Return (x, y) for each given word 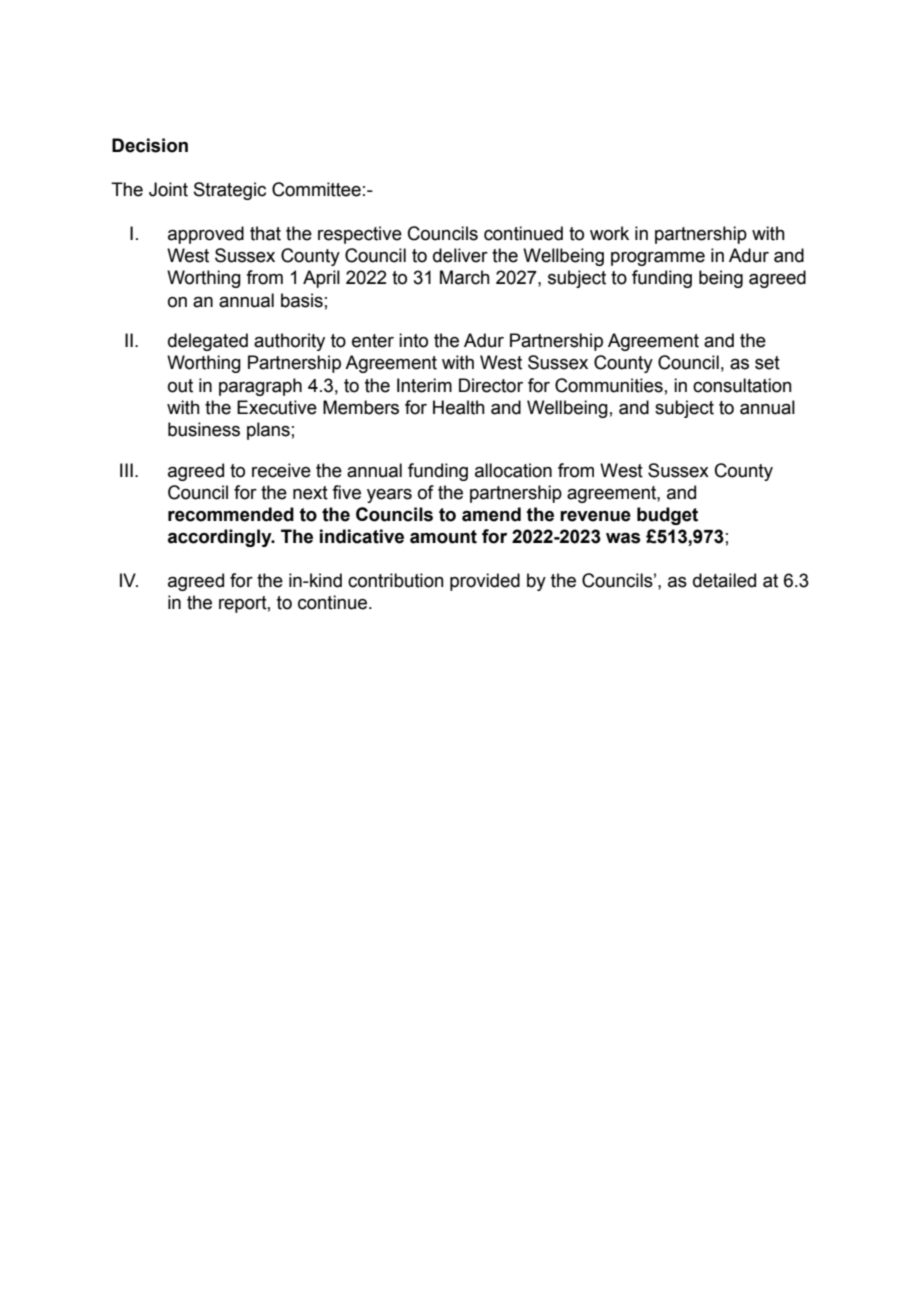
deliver (460, 255)
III (126, 470)
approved (206, 235)
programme (658, 259)
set (767, 363)
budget (667, 516)
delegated (208, 342)
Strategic (230, 191)
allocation (513, 470)
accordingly (221, 538)
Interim (424, 385)
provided (485, 582)
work (609, 233)
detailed (724, 580)
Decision (150, 145)
